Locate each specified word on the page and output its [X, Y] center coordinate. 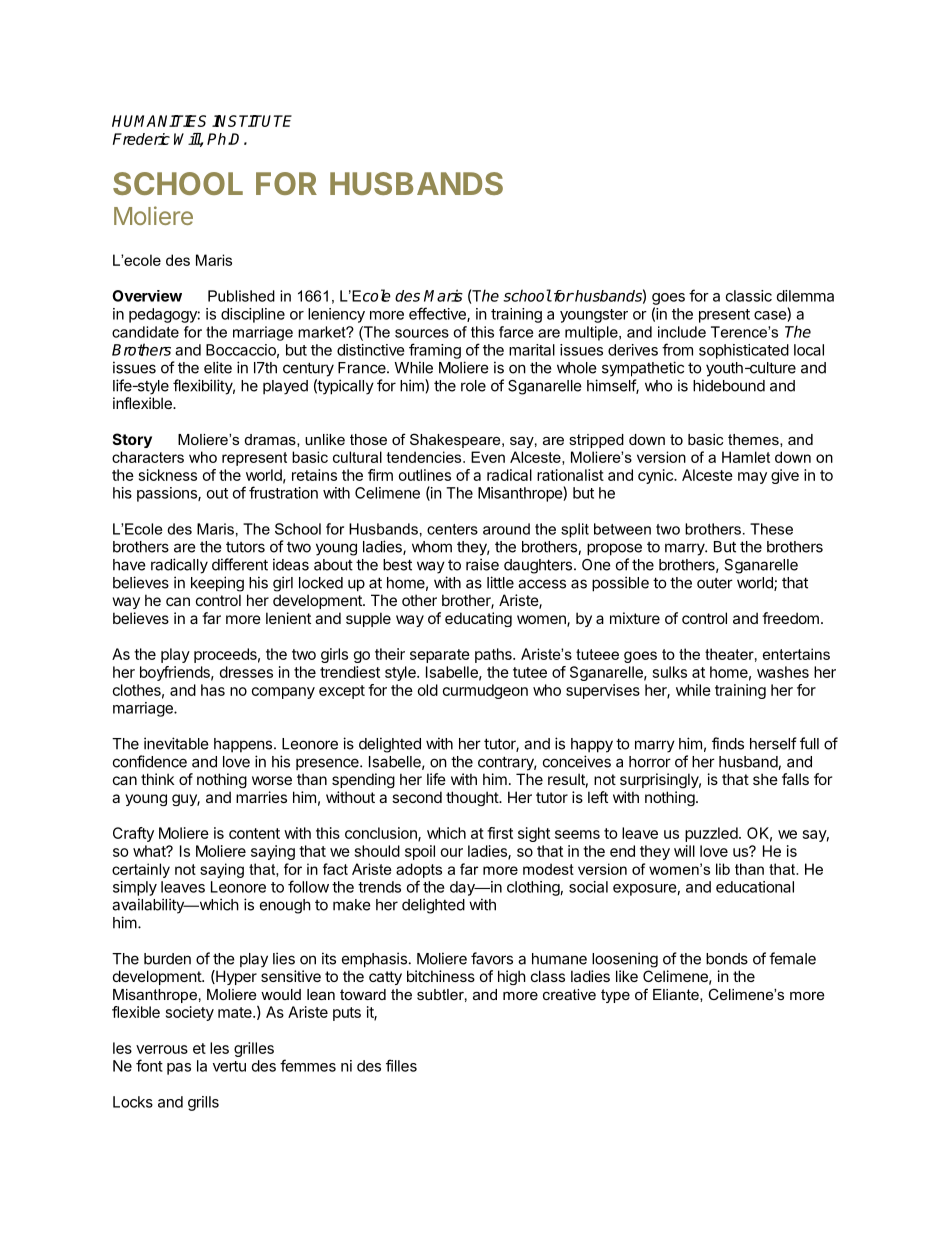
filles [401, 1065]
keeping [217, 584]
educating [478, 619]
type [615, 996]
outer [715, 583]
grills [203, 1103]
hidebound [729, 385]
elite [218, 367]
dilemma [805, 296]
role [473, 386]
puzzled [711, 834]
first [500, 833]
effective [438, 314]
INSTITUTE [252, 121]
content [254, 833]
